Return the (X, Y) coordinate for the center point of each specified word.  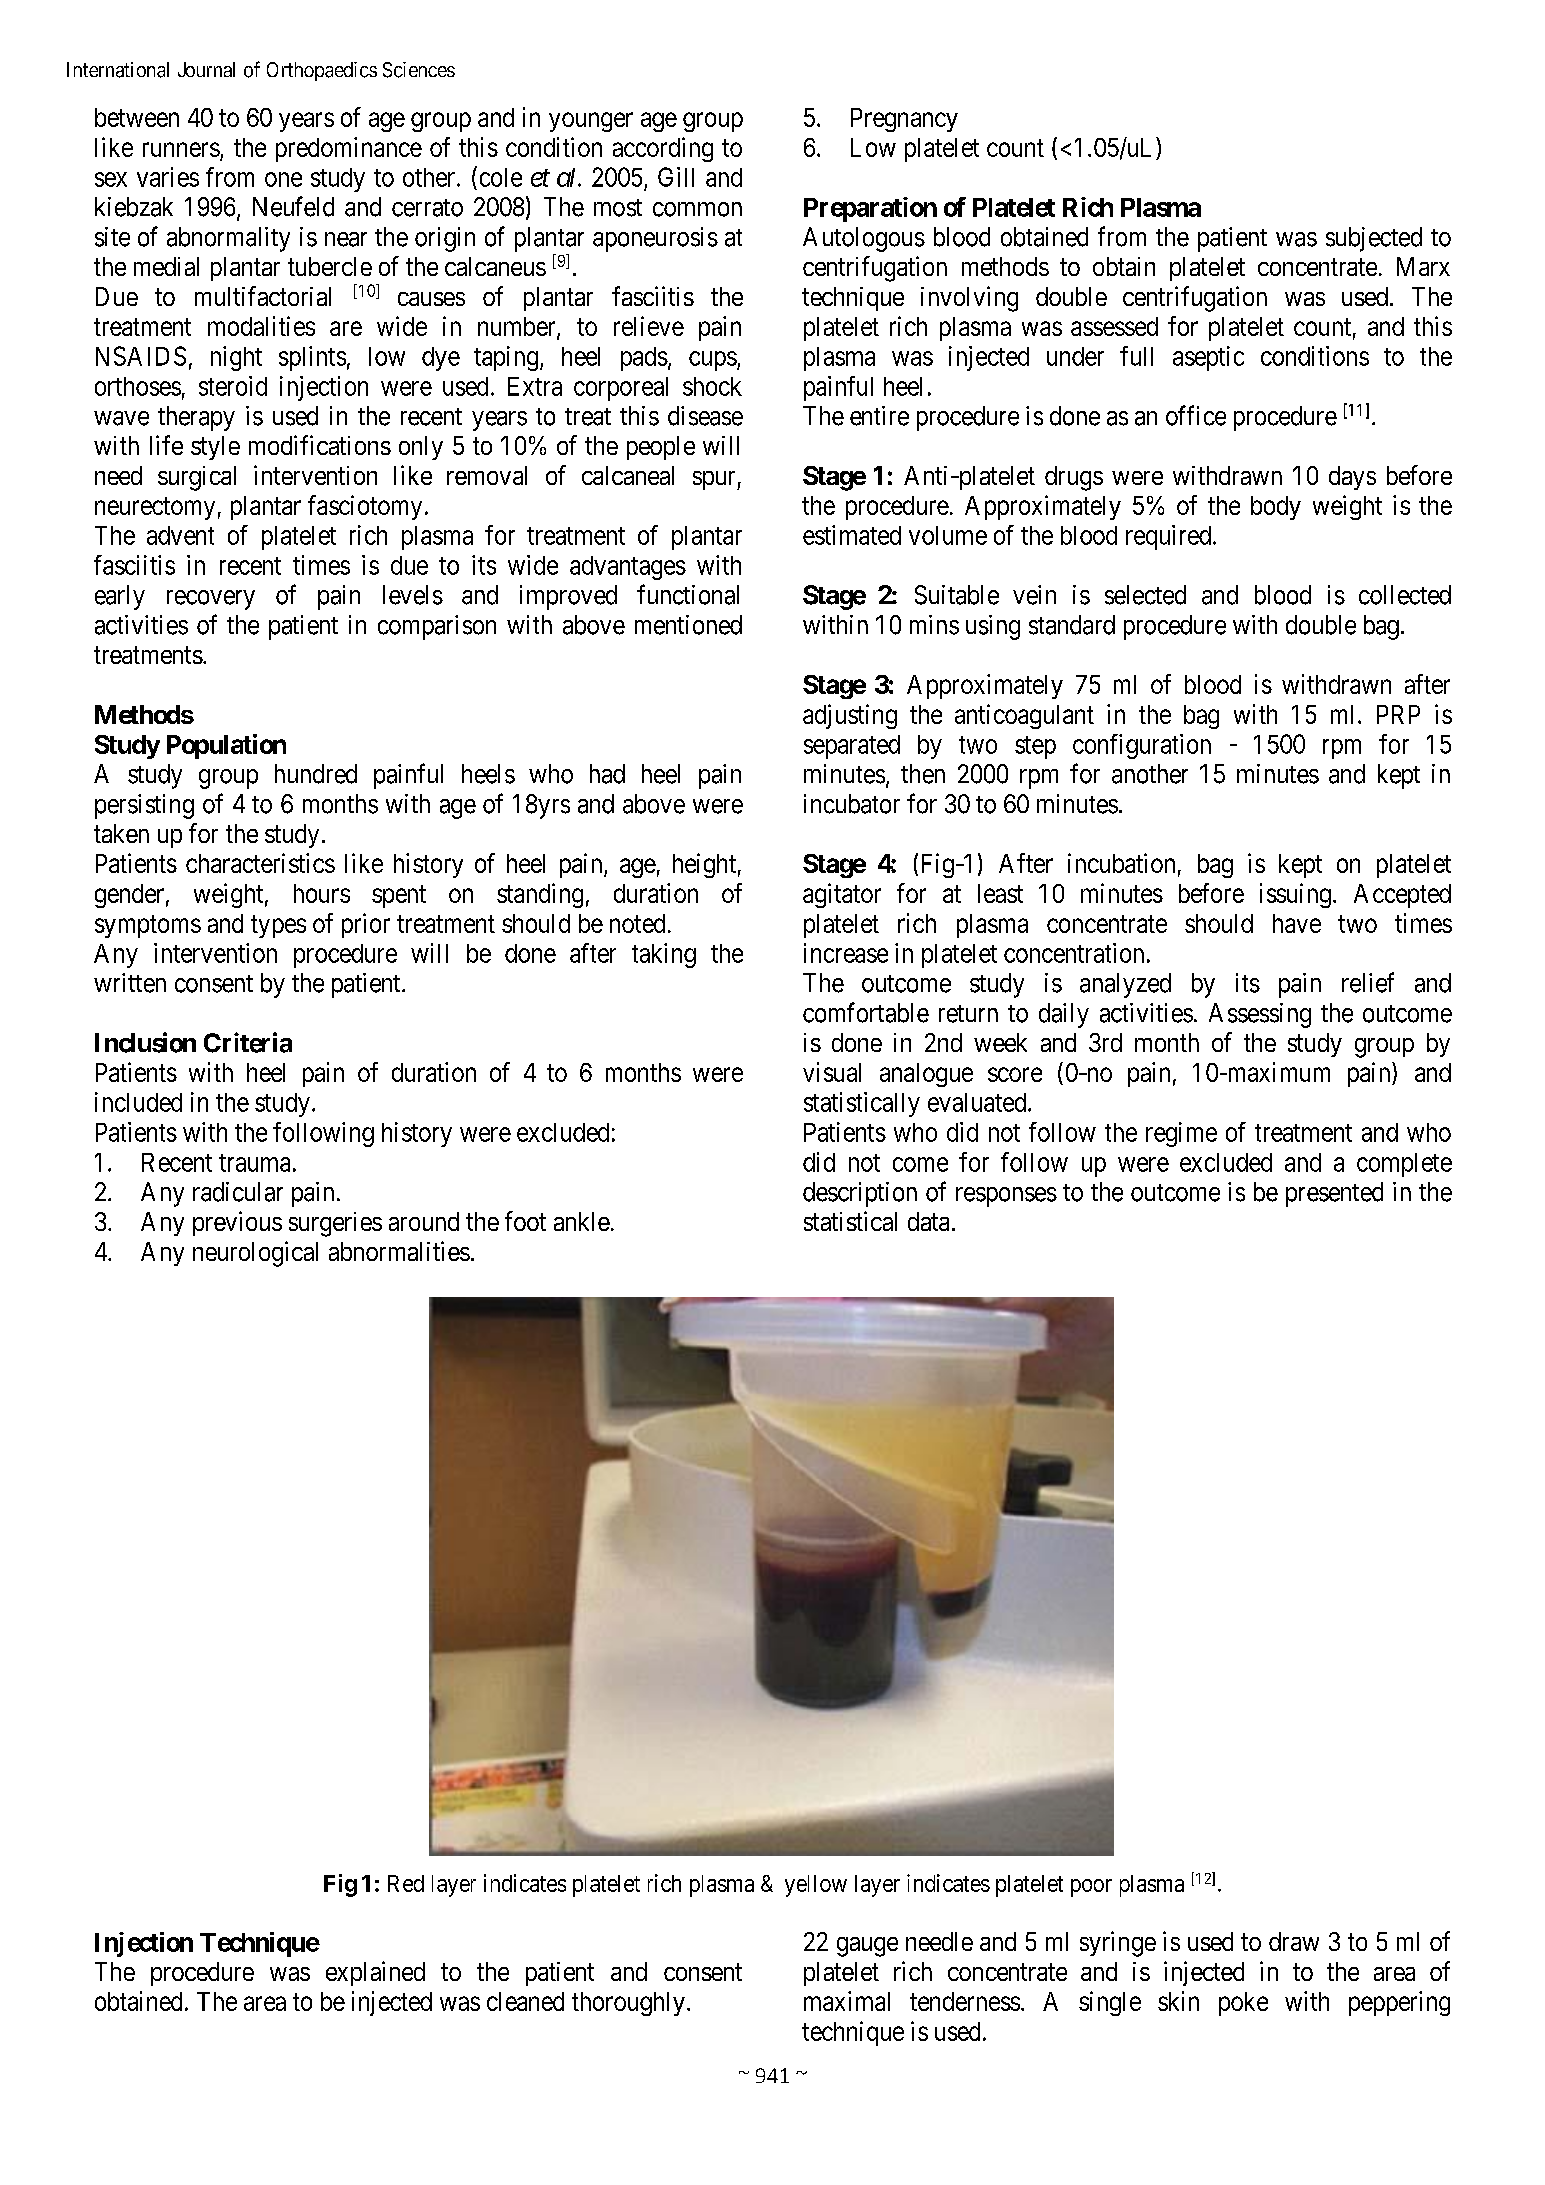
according (663, 149)
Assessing (1260, 1015)
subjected (1374, 239)
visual (832, 1072)
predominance (349, 149)
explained (375, 1973)
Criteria (248, 1042)
